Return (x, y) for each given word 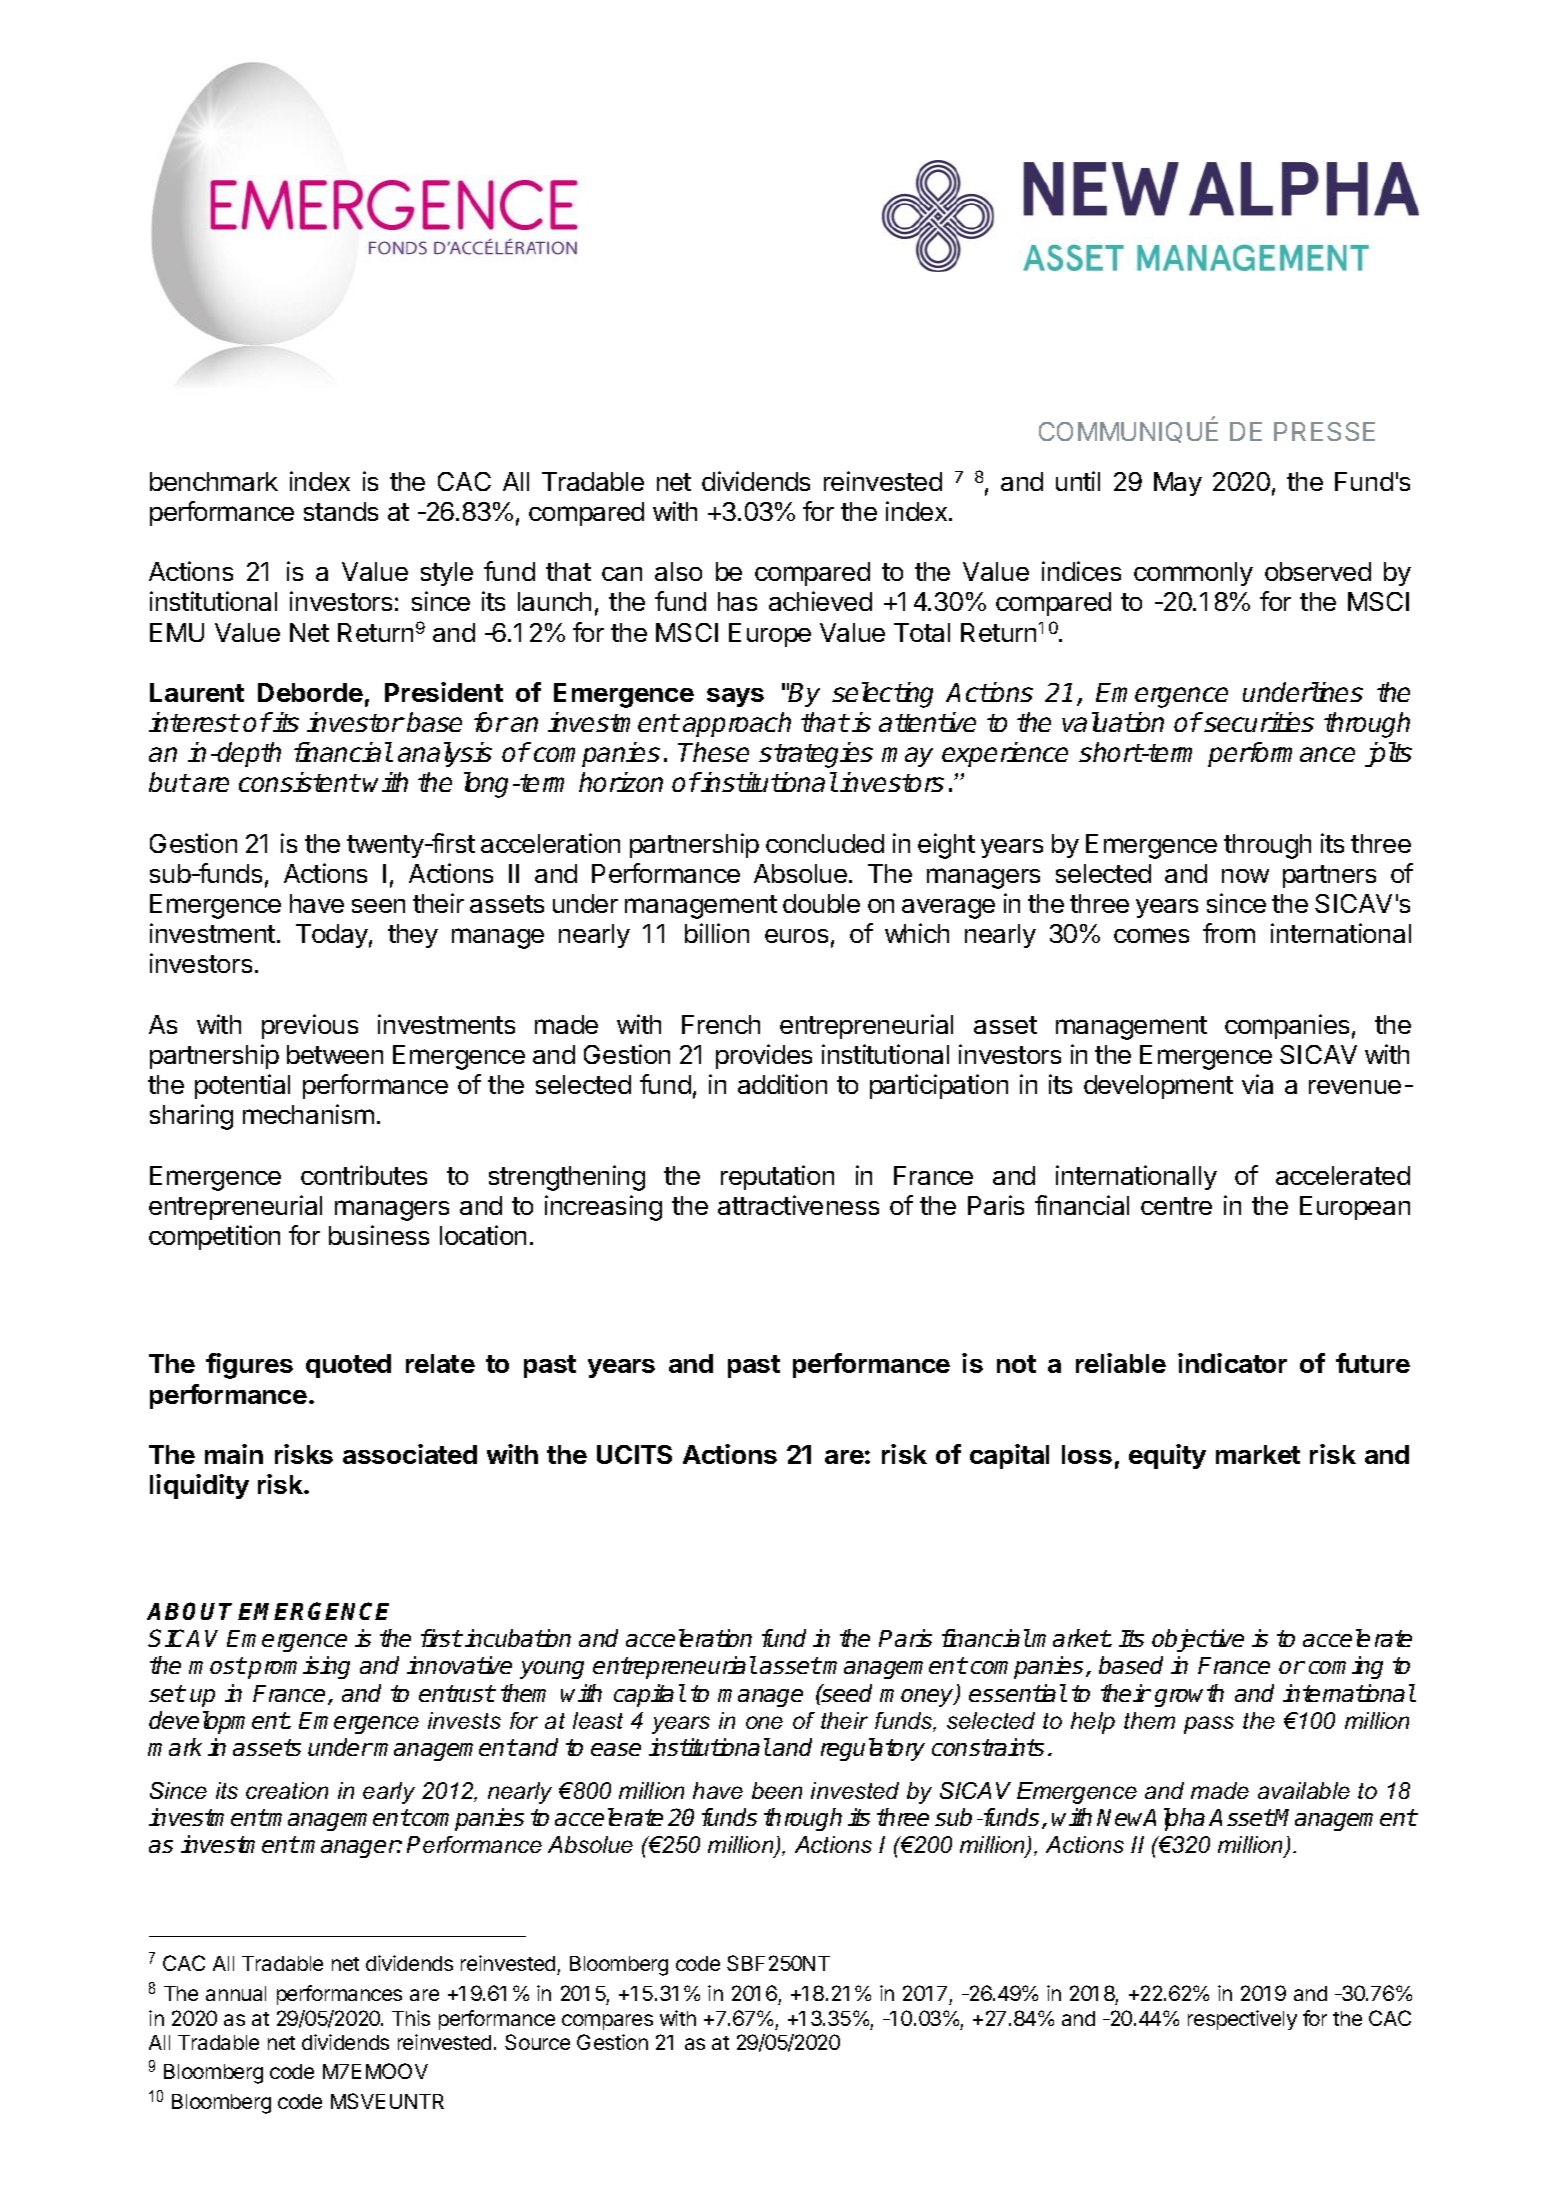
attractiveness (798, 1205)
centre (1176, 1206)
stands (341, 511)
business (379, 1235)
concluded (825, 843)
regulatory (873, 1749)
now (1245, 876)
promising (299, 1667)
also (678, 571)
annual (236, 1993)
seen (378, 906)
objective (1198, 1640)
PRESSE (1324, 431)
